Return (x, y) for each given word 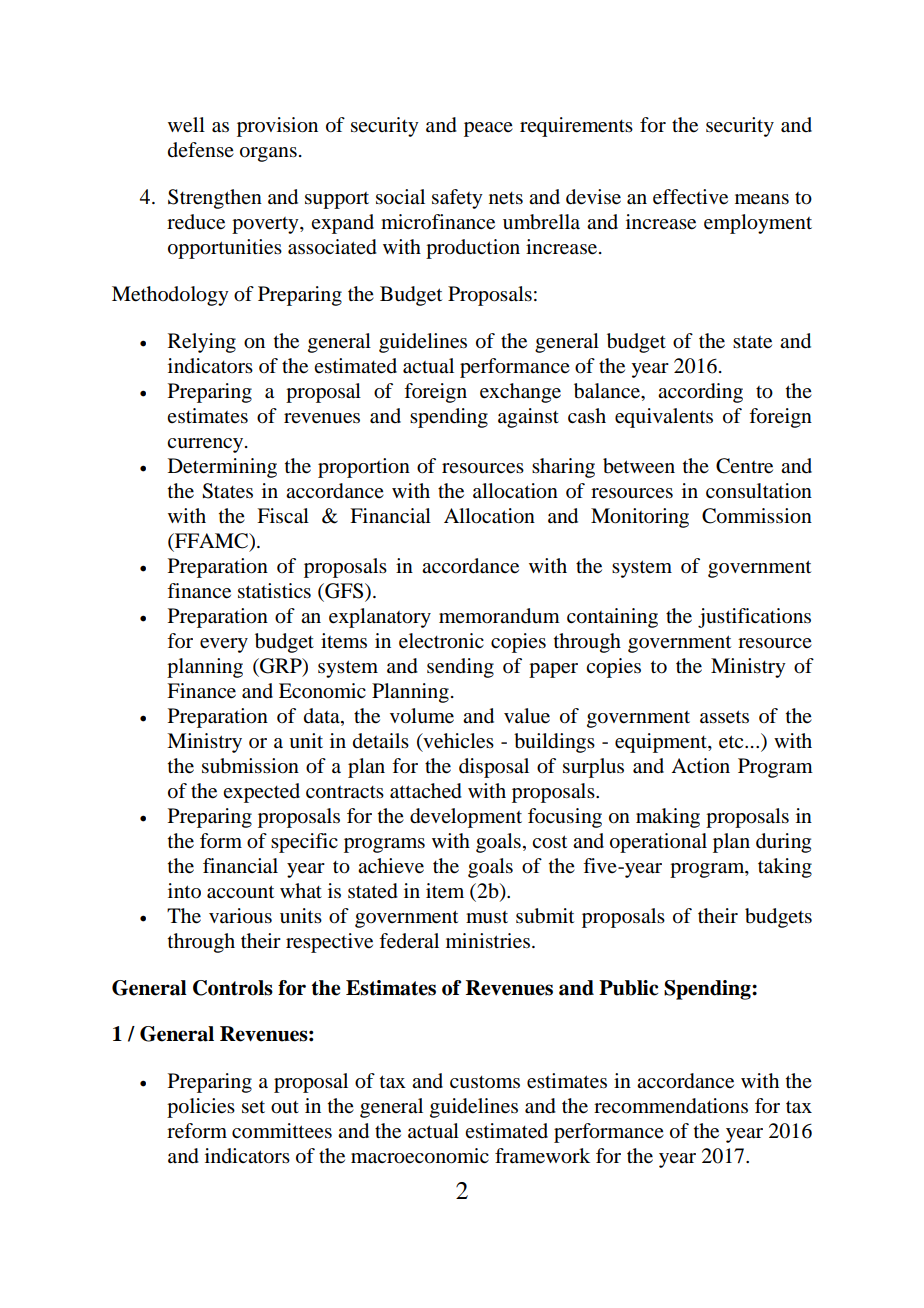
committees (282, 1131)
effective (690, 197)
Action (700, 766)
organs (268, 154)
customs (485, 1082)
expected (261, 793)
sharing (563, 468)
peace (488, 129)
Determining (222, 468)
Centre (744, 466)
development (466, 818)
